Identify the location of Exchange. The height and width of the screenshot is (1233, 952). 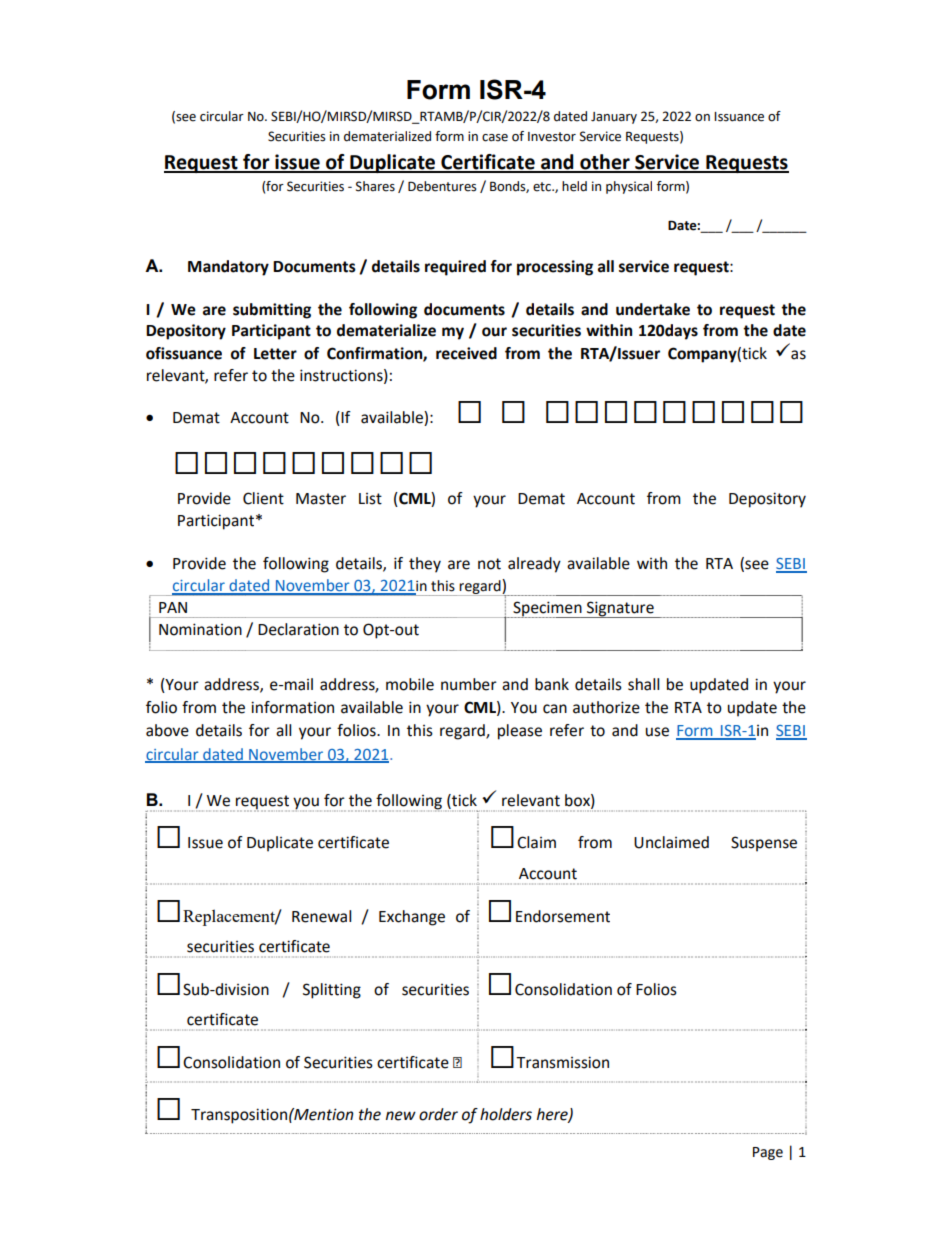
(412, 918).
